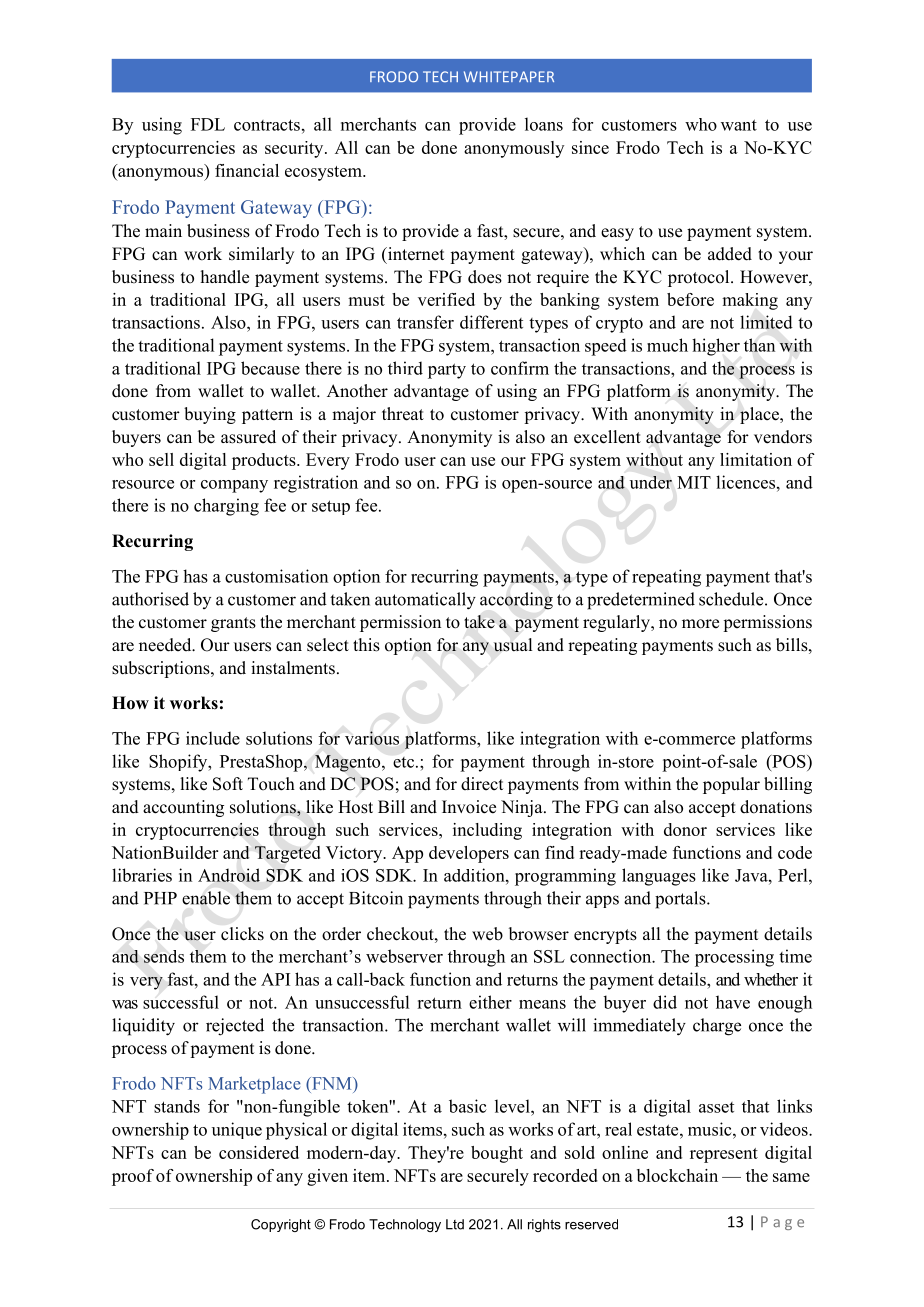 The width and height of the screenshot is (924, 1307). Describe the element at coordinates (716, 347) in the screenshot. I see `higher` at that location.
